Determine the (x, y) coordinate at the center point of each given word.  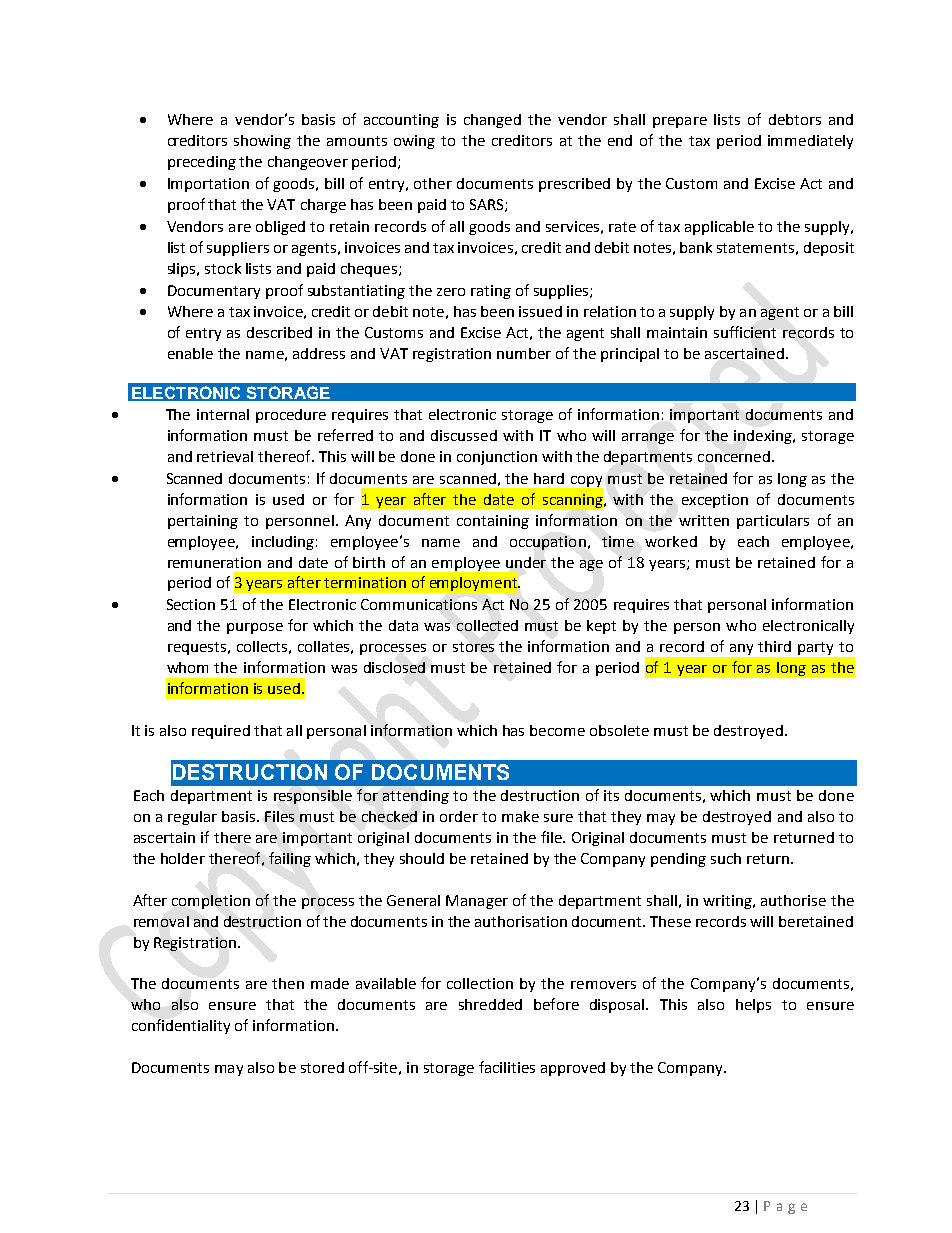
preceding (202, 163)
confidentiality (181, 1026)
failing (290, 859)
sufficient (745, 332)
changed (492, 121)
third (774, 646)
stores (473, 647)
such (726, 858)
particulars (773, 522)
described (279, 332)
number (524, 353)
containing (493, 522)
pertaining (203, 522)
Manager (477, 902)
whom (187, 667)
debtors (795, 119)
